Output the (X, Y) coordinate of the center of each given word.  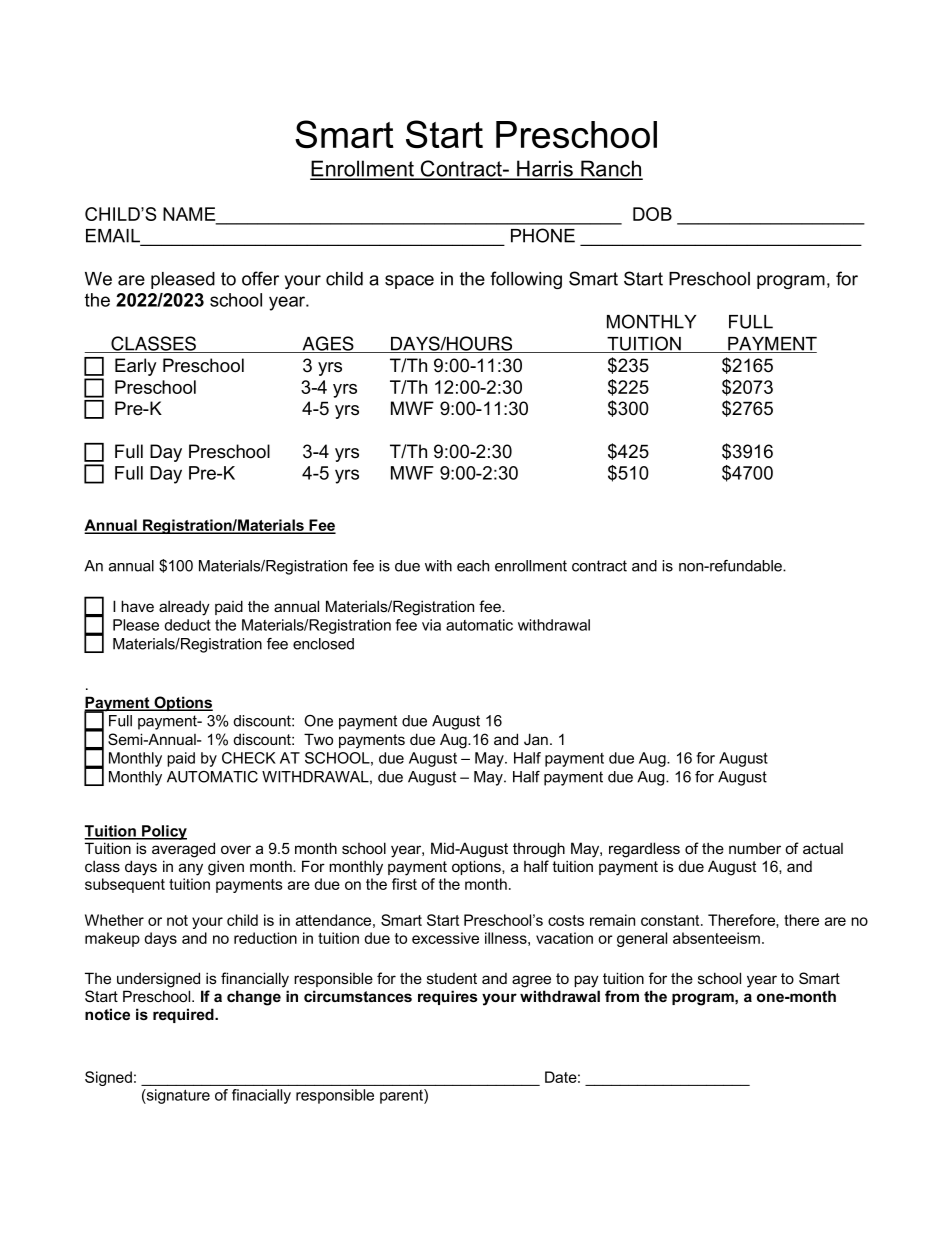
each (473, 566)
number (755, 848)
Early (136, 367)
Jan (536, 739)
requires (447, 997)
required (184, 1015)
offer (260, 278)
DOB (652, 214)
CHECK (249, 758)
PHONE (543, 235)
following (526, 280)
